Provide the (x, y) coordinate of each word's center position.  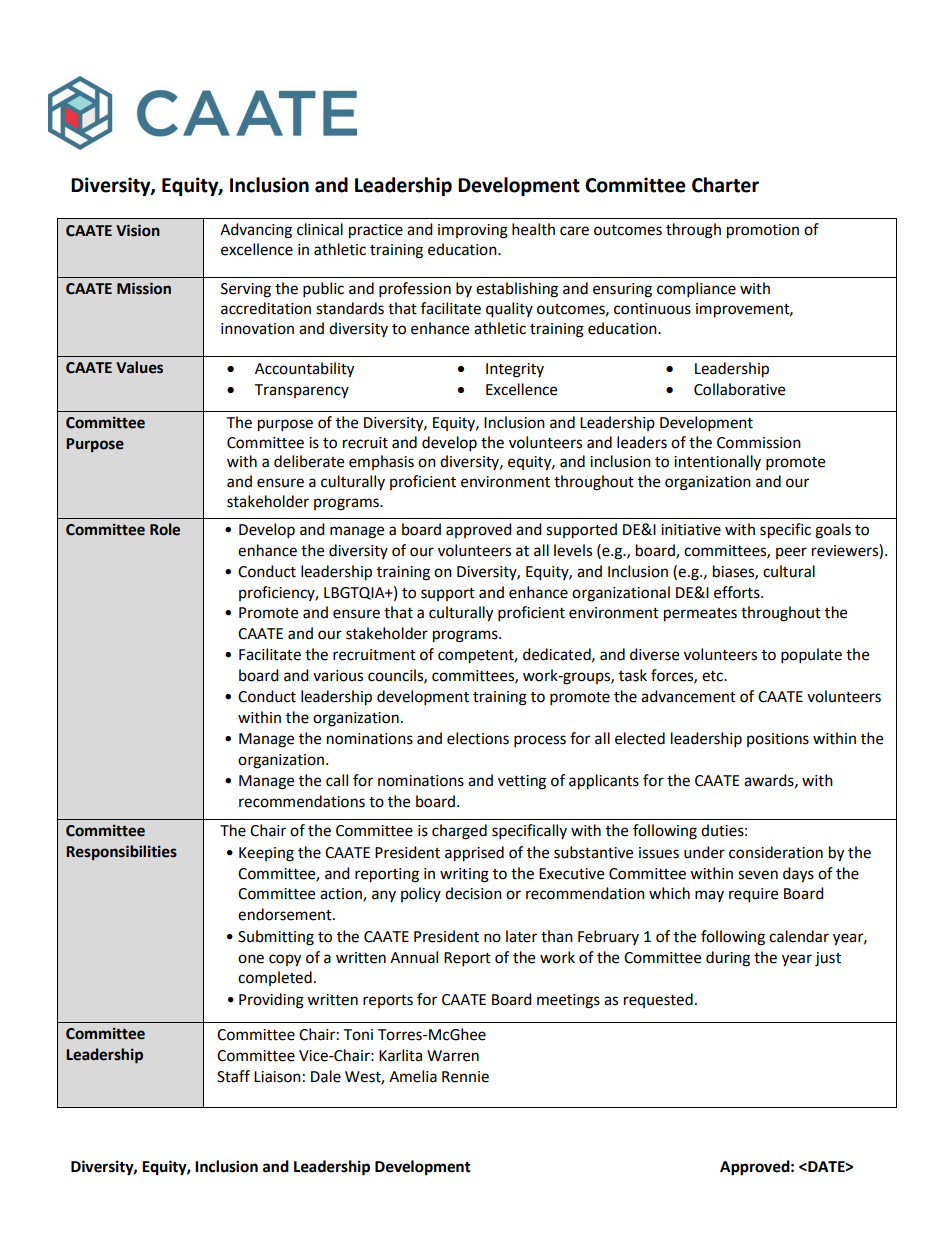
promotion (763, 231)
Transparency (301, 391)
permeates (700, 615)
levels (573, 550)
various (338, 676)
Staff (233, 1076)
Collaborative (739, 389)
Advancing (256, 231)
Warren (453, 1056)
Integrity (515, 370)
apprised (474, 854)
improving (473, 231)
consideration (776, 852)
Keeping (266, 854)
